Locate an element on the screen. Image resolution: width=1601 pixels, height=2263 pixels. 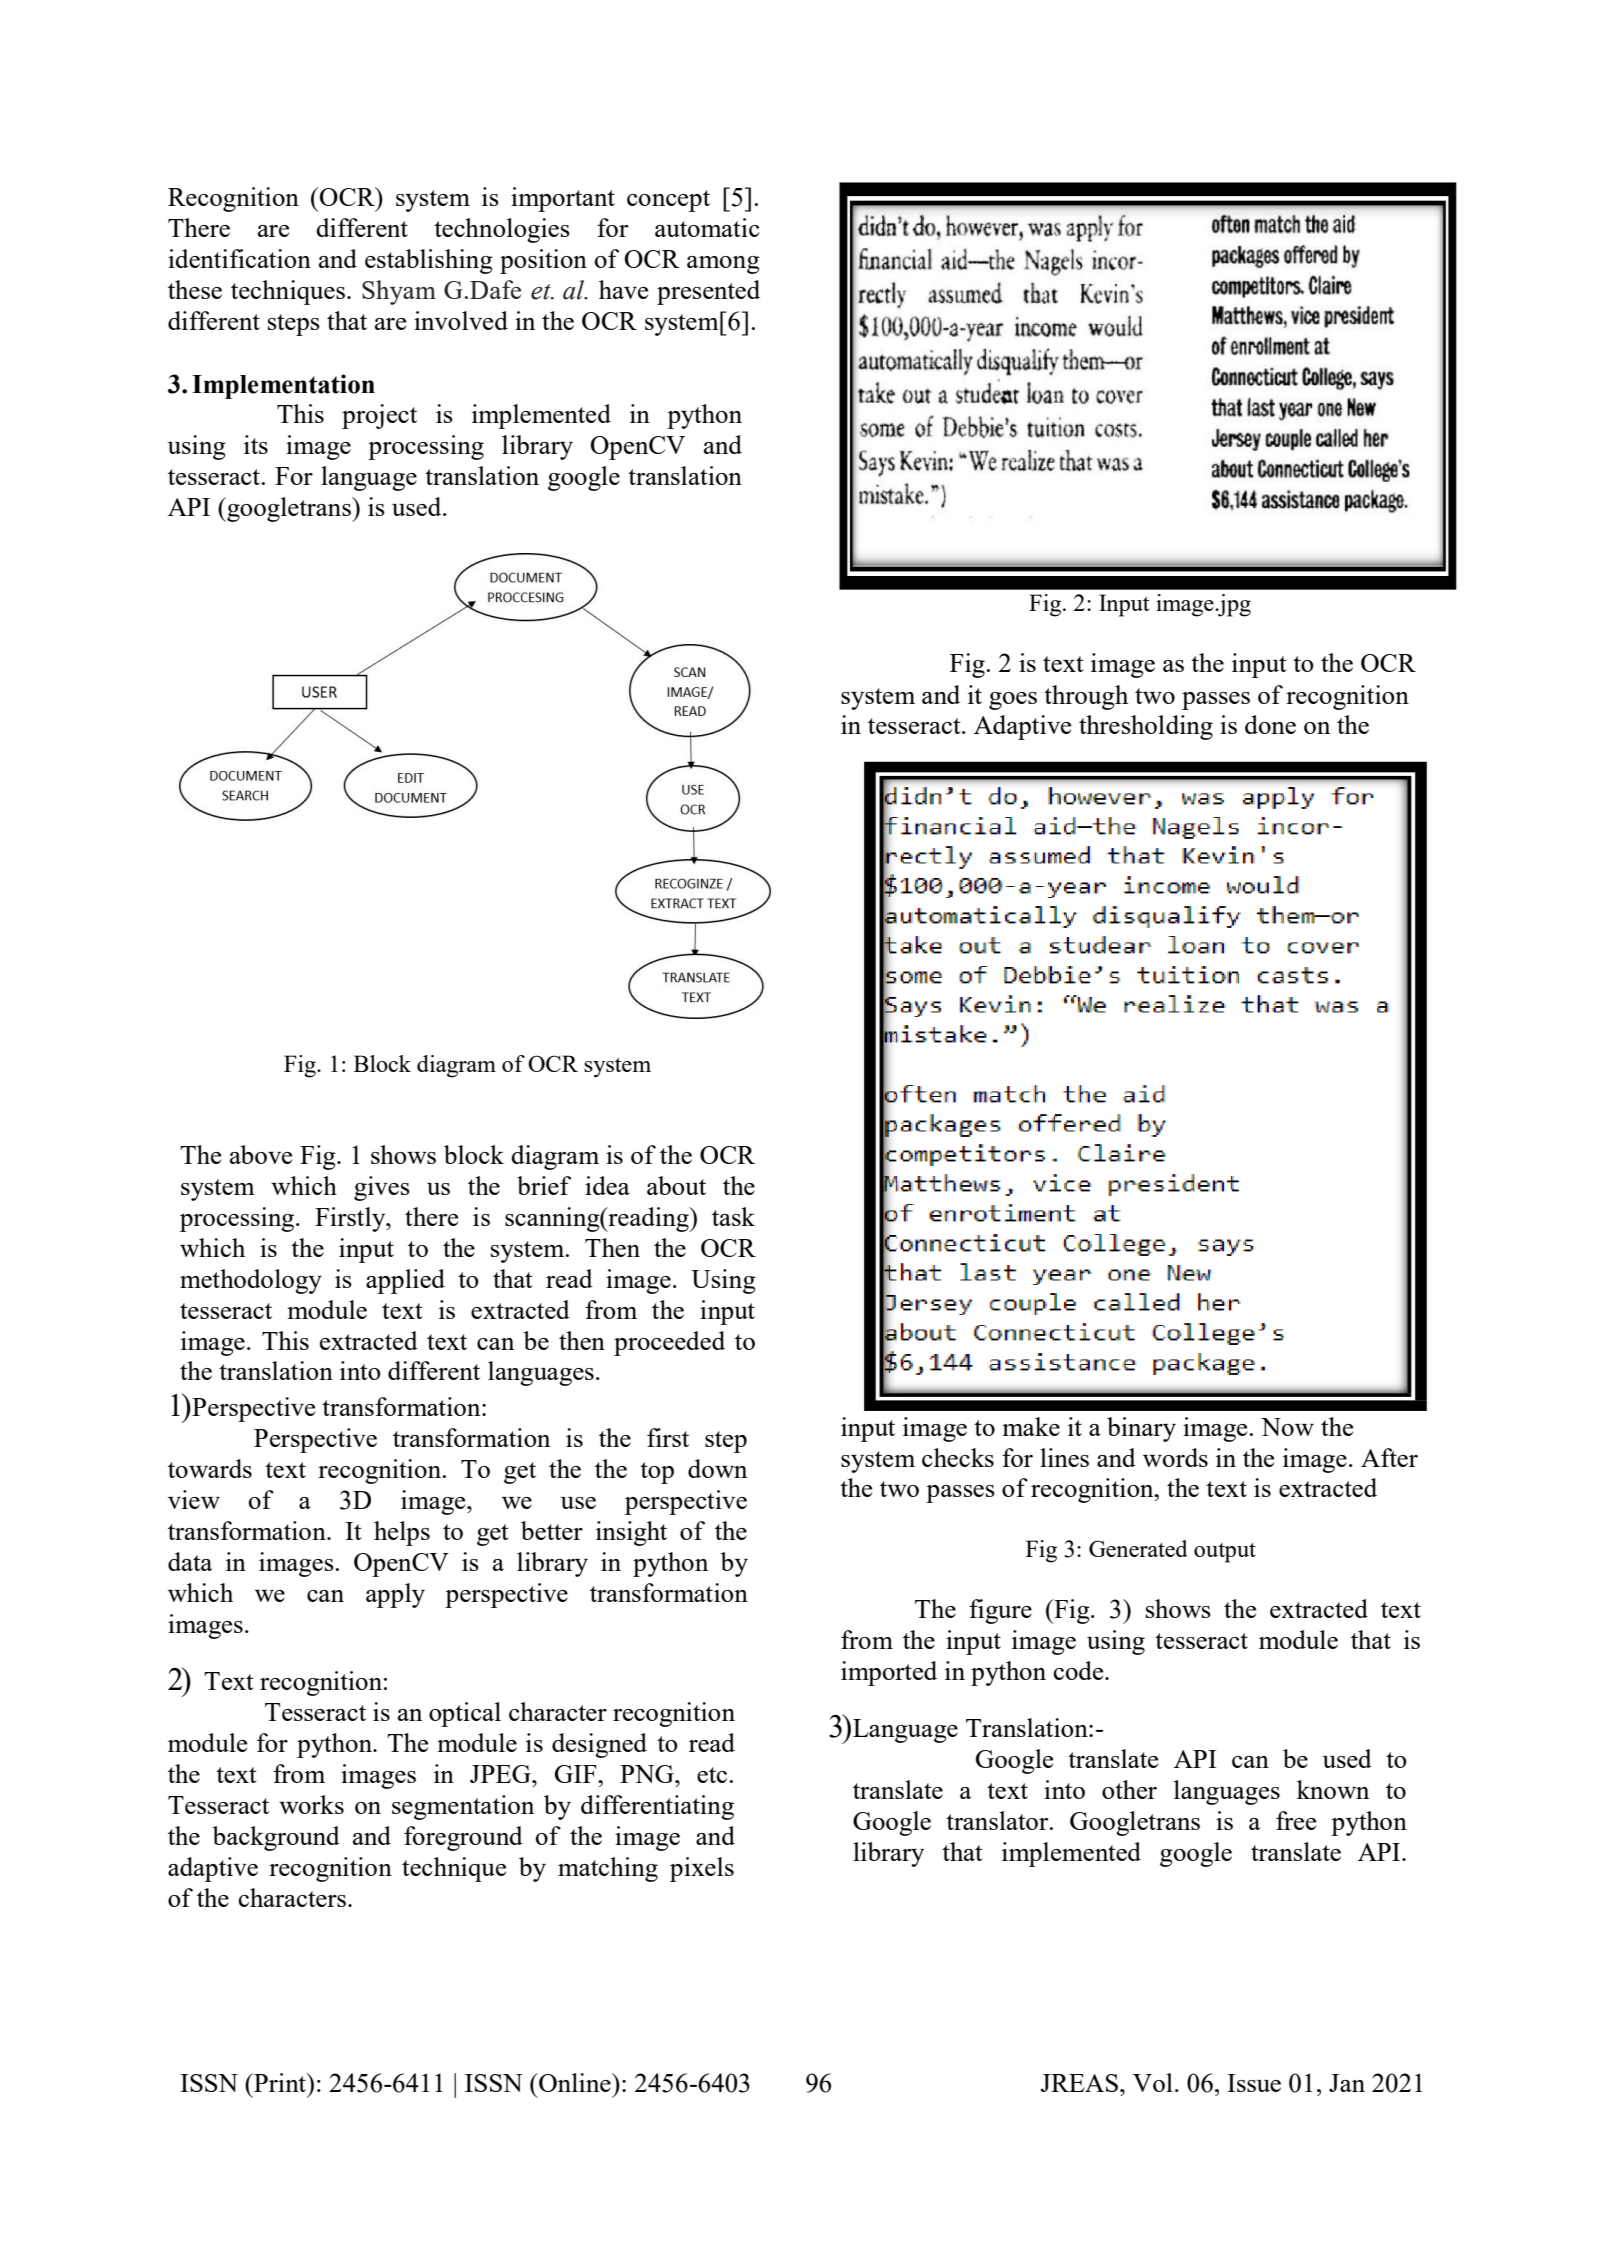
above is located at coordinates (261, 1154).
